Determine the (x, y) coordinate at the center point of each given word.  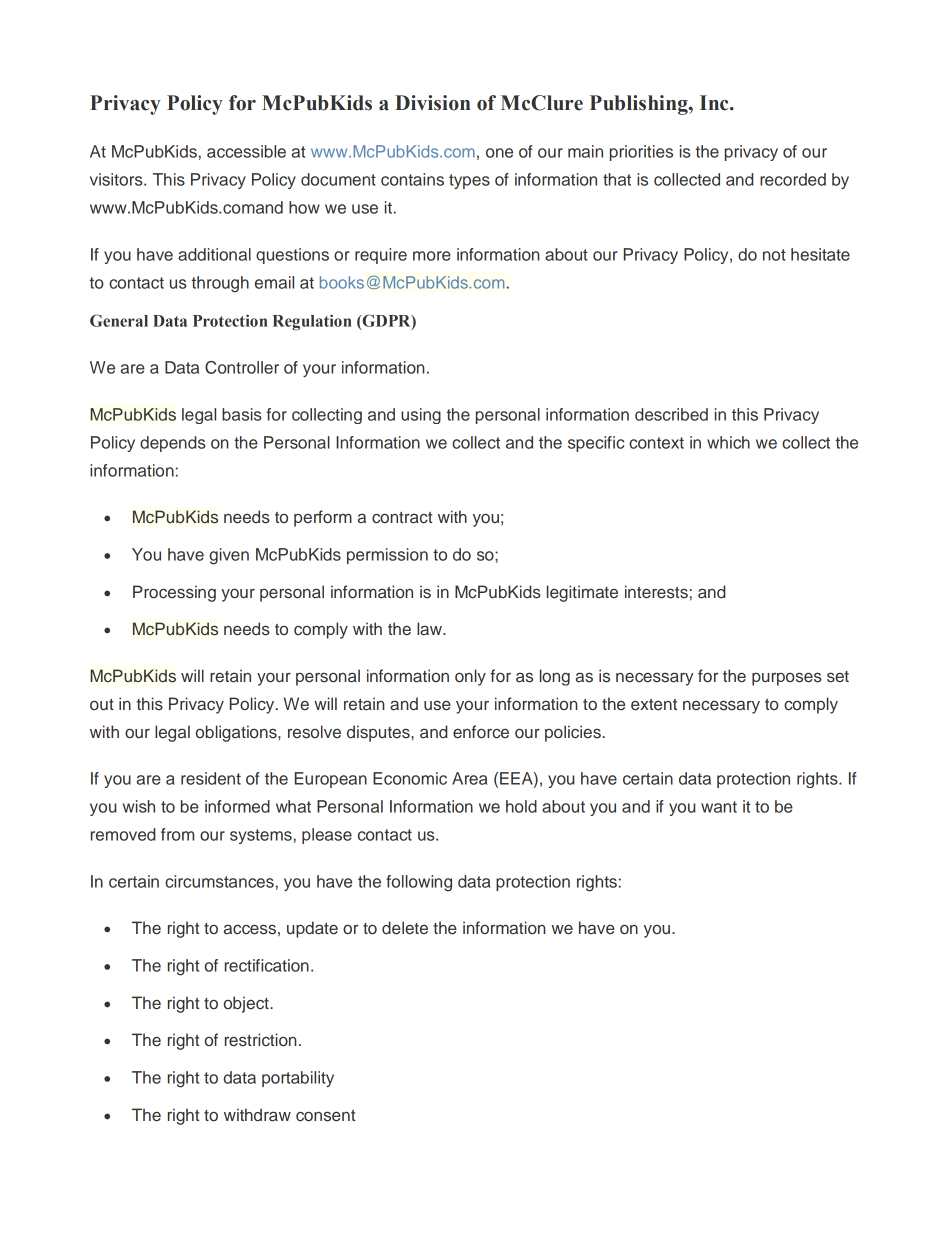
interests (656, 592)
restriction (261, 1040)
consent (325, 1116)
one (499, 153)
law (430, 629)
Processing (174, 593)
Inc (715, 103)
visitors (117, 179)
